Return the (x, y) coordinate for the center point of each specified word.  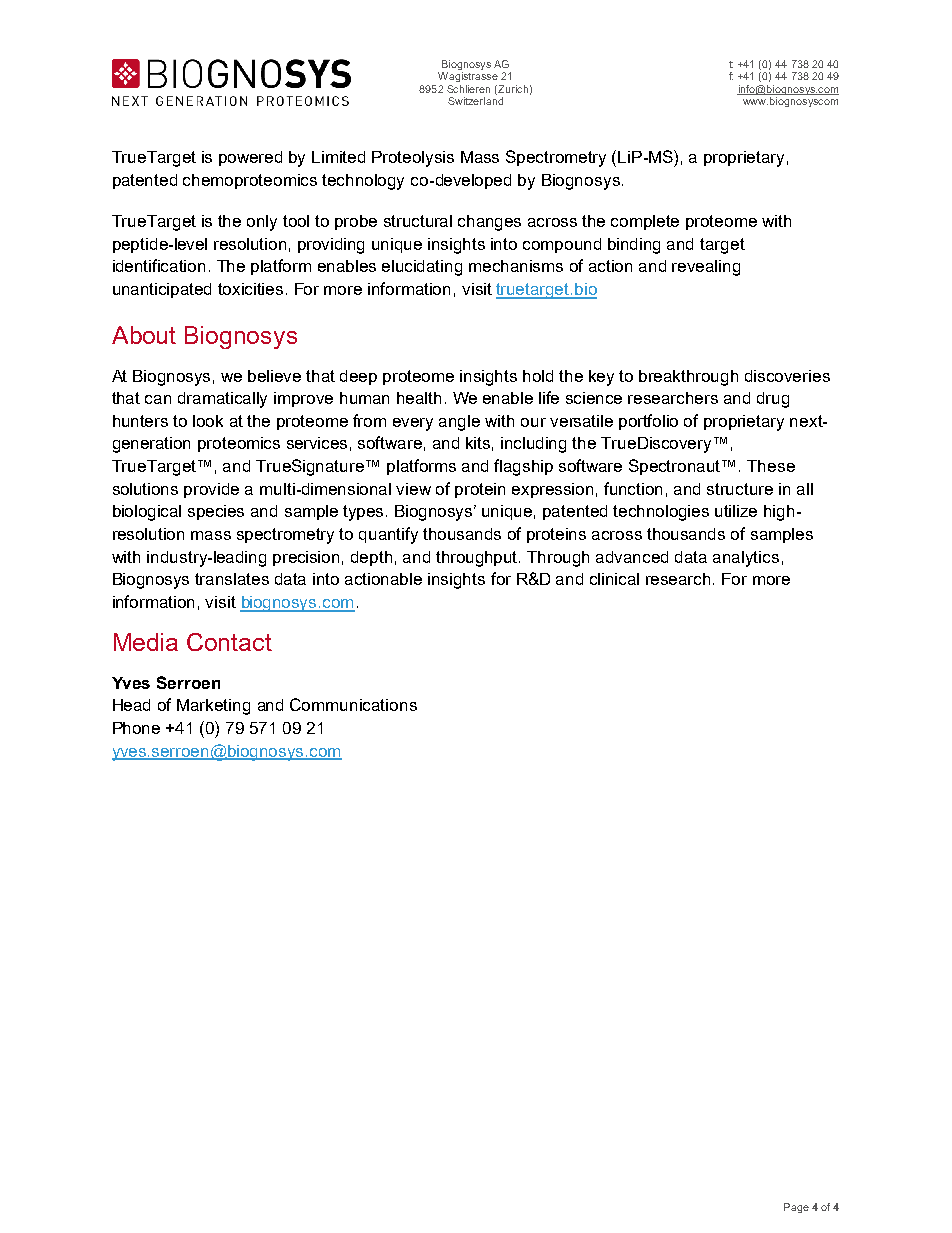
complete (645, 222)
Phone (136, 728)
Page (796, 1208)
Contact (229, 642)
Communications (353, 704)
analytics (746, 559)
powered (250, 158)
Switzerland (475, 101)
